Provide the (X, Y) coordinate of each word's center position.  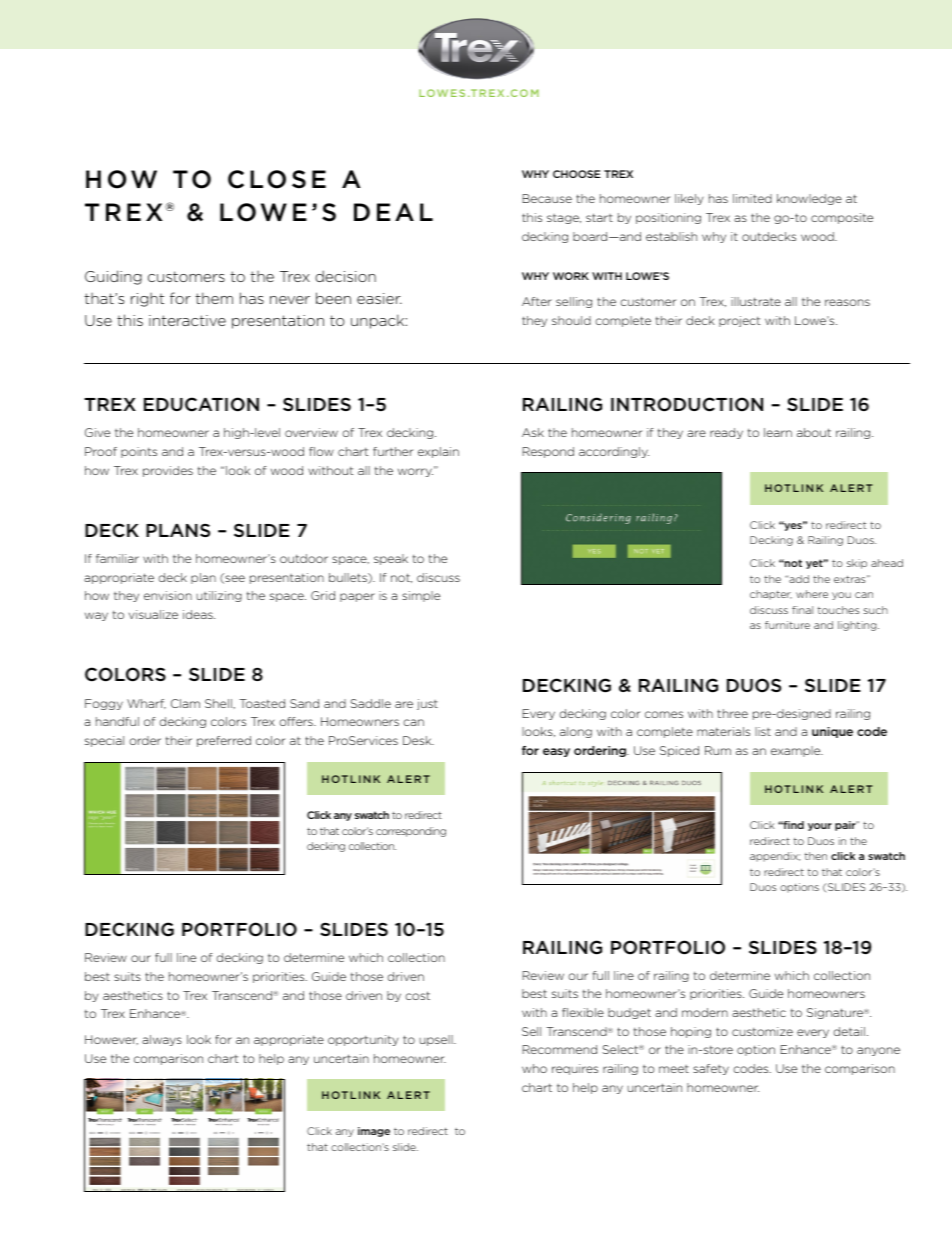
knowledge (809, 199)
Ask (533, 432)
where (812, 594)
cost (417, 995)
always (162, 1040)
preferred (224, 741)
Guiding (113, 277)
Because (547, 198)
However (111, 1040)
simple (421, 596)
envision (168, 595)
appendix (775, 857)
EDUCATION (201, 404)
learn (778, 432)
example (797, 751)
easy (556, 752)
